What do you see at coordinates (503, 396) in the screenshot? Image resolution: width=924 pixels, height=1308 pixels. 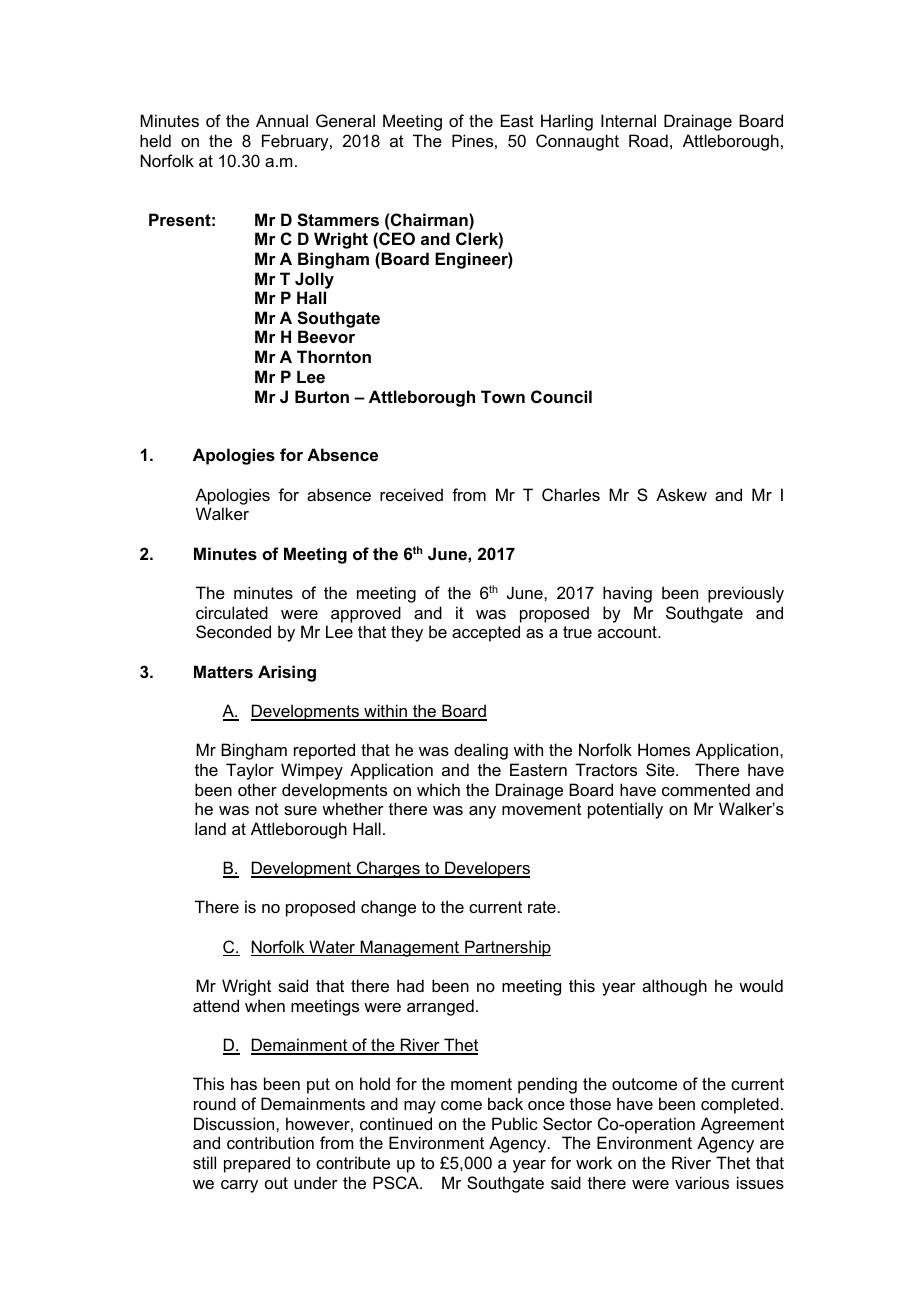 I see `Town` at bounding box center [503, 396].
